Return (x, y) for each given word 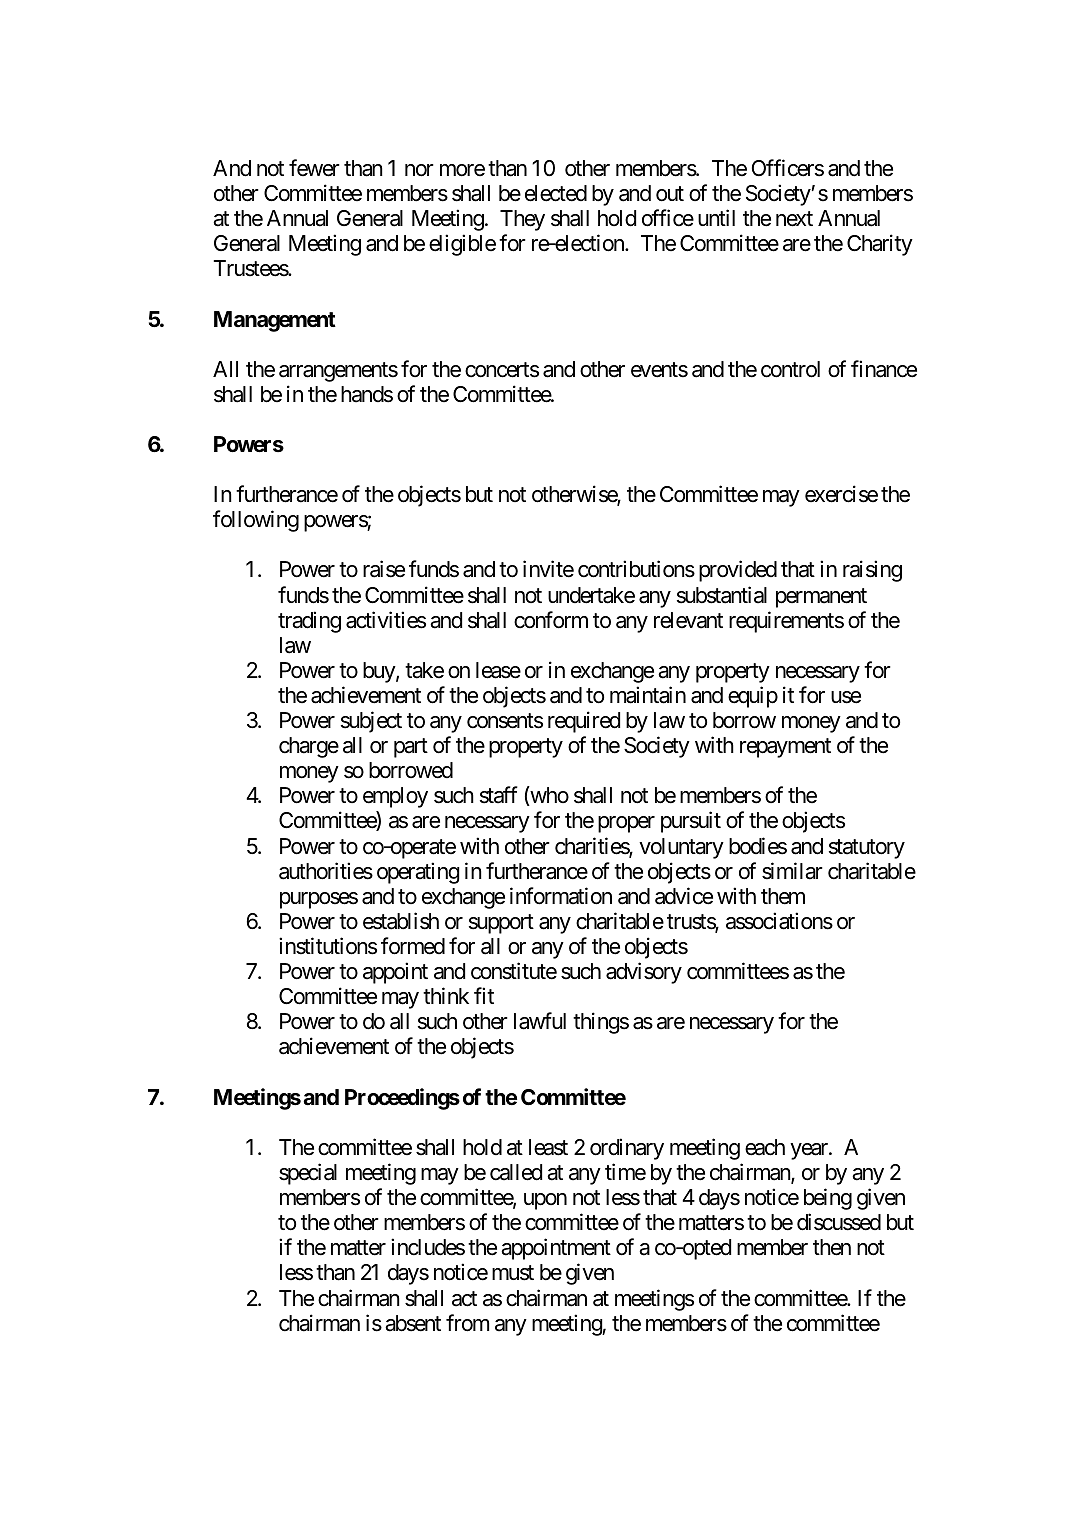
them (783, 896)
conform (551, 620)
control (790, 369)
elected (556, 193)
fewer (314, 168)
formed (413, 946)
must (513, 1273)
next (794, 219)
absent (413, 1323)
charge (309, 747)
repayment (785, 748)
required (584, 722)
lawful (540, 1021)
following (256, 521)
